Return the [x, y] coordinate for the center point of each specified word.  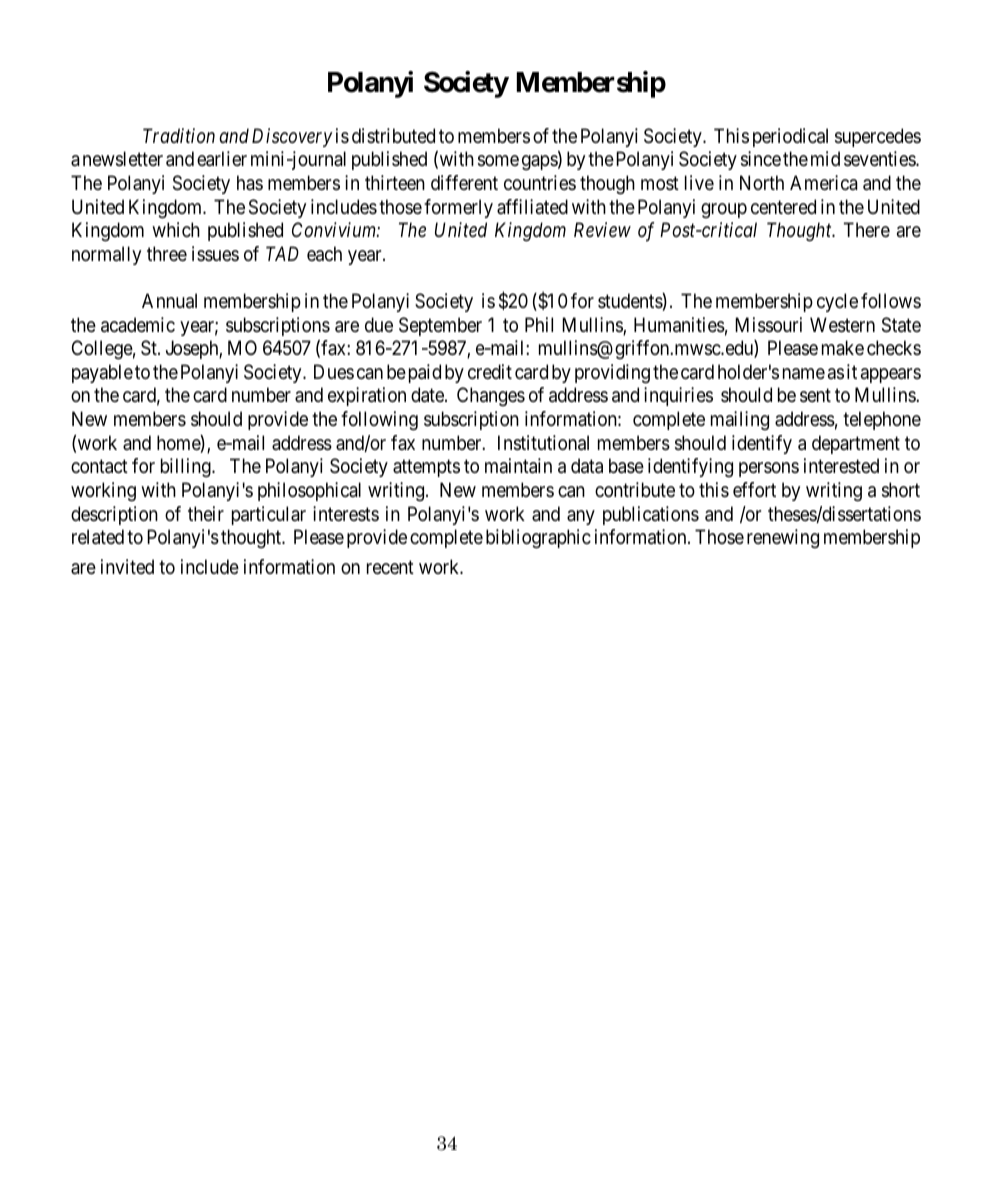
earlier [222, 159]
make [843, 348]
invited [127, 566]
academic [138, 325]
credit [490, 371]
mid [825, 158]
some [498, 161]
